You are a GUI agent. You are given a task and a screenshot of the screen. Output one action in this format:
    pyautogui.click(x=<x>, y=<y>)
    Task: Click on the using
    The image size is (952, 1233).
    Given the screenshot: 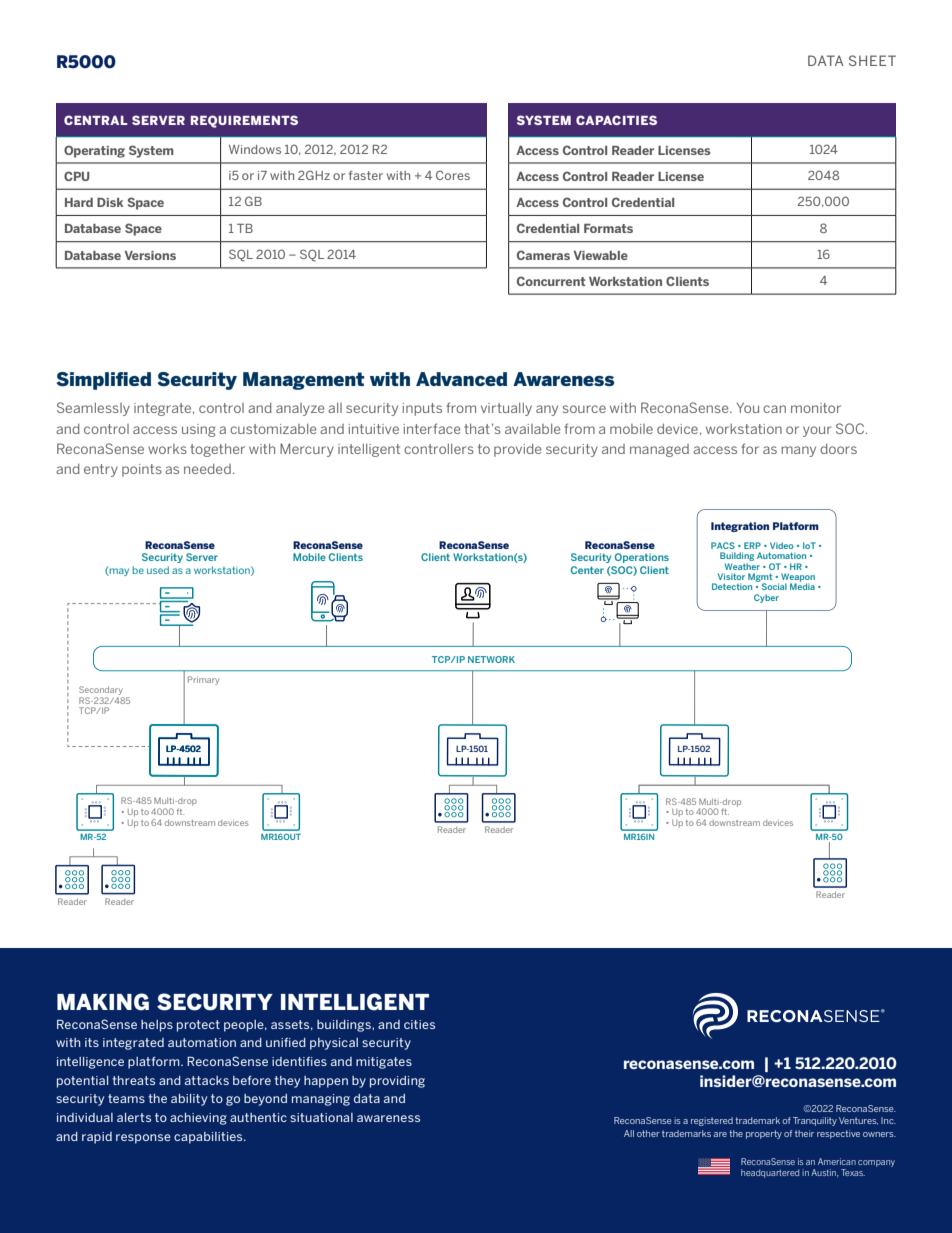 What is the action you would take?
    pyautogui.click(x=199, y=430)
